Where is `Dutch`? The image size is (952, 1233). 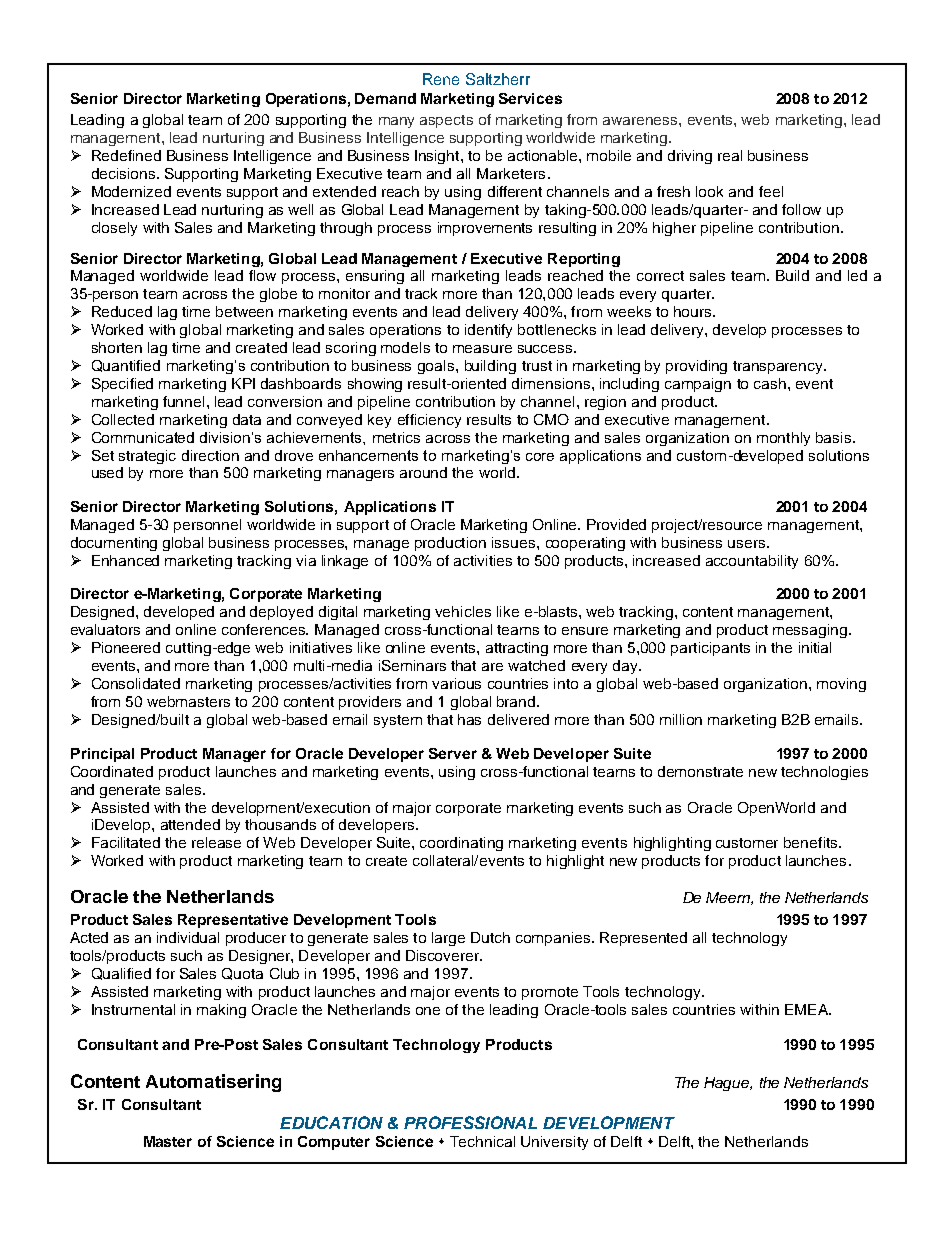
Dutch is located at coordinates (490, 937).
